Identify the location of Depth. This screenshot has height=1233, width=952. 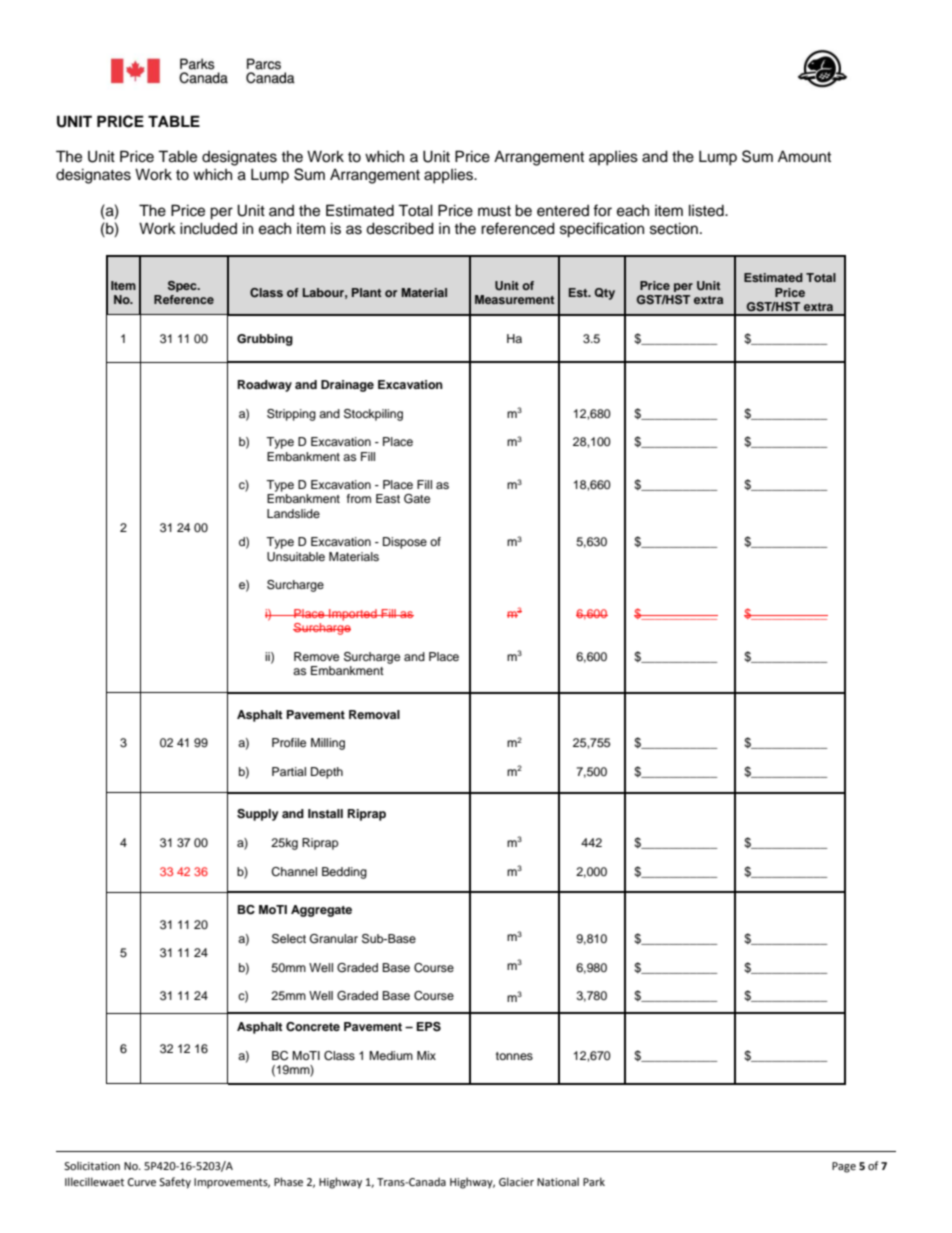
(327, 773).
